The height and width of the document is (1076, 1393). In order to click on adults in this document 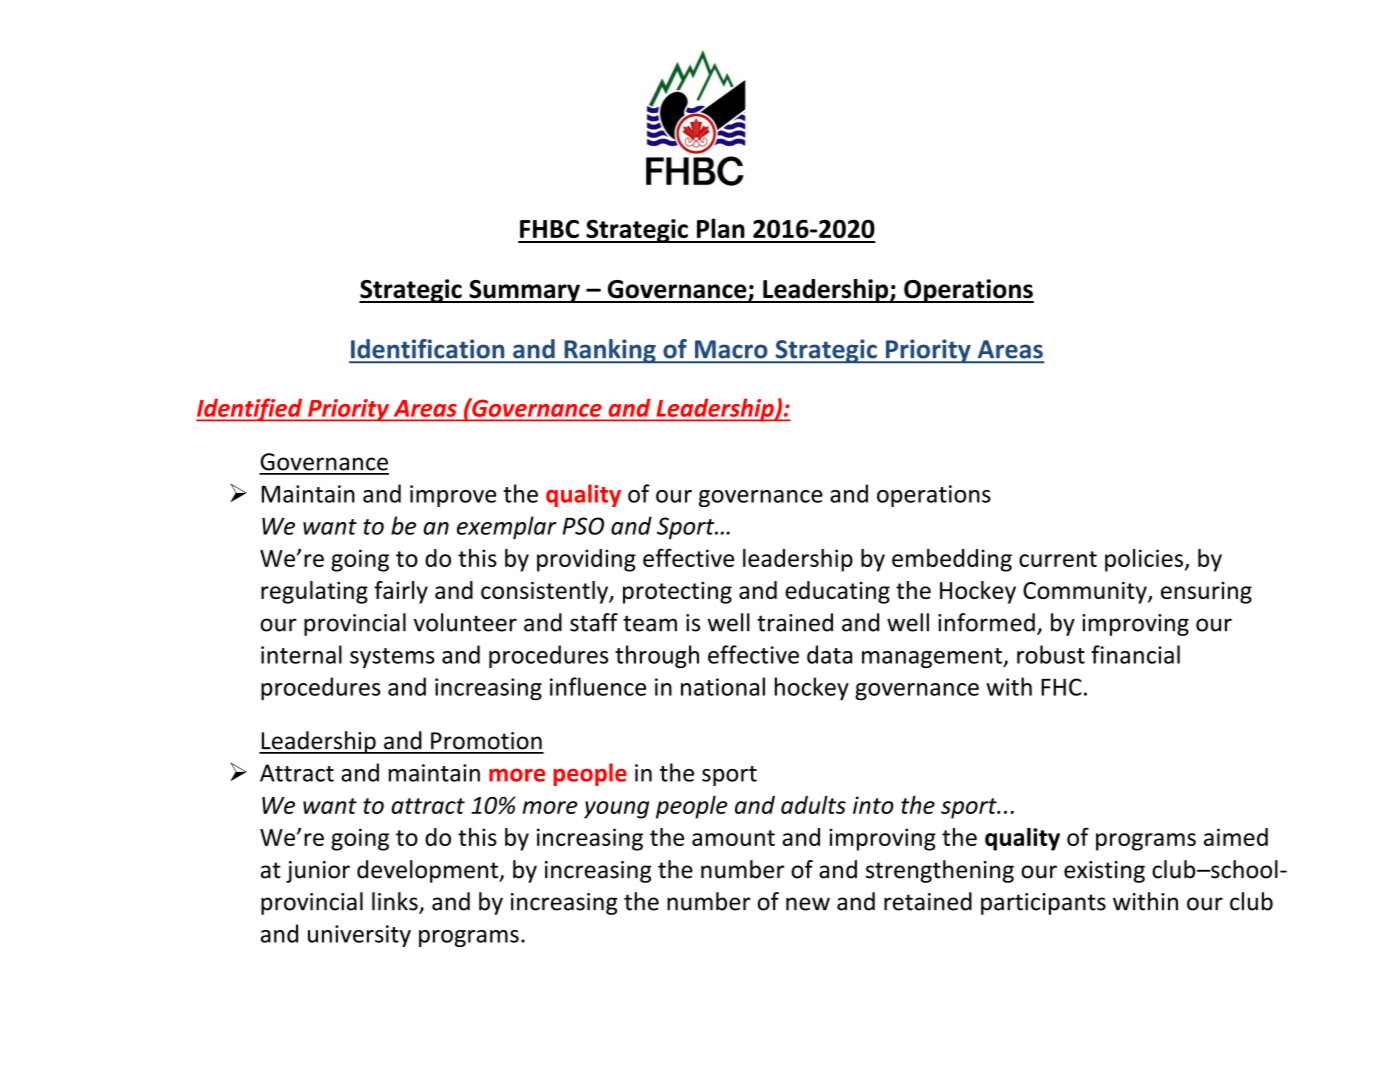, I will do `click(813, 804)`.
